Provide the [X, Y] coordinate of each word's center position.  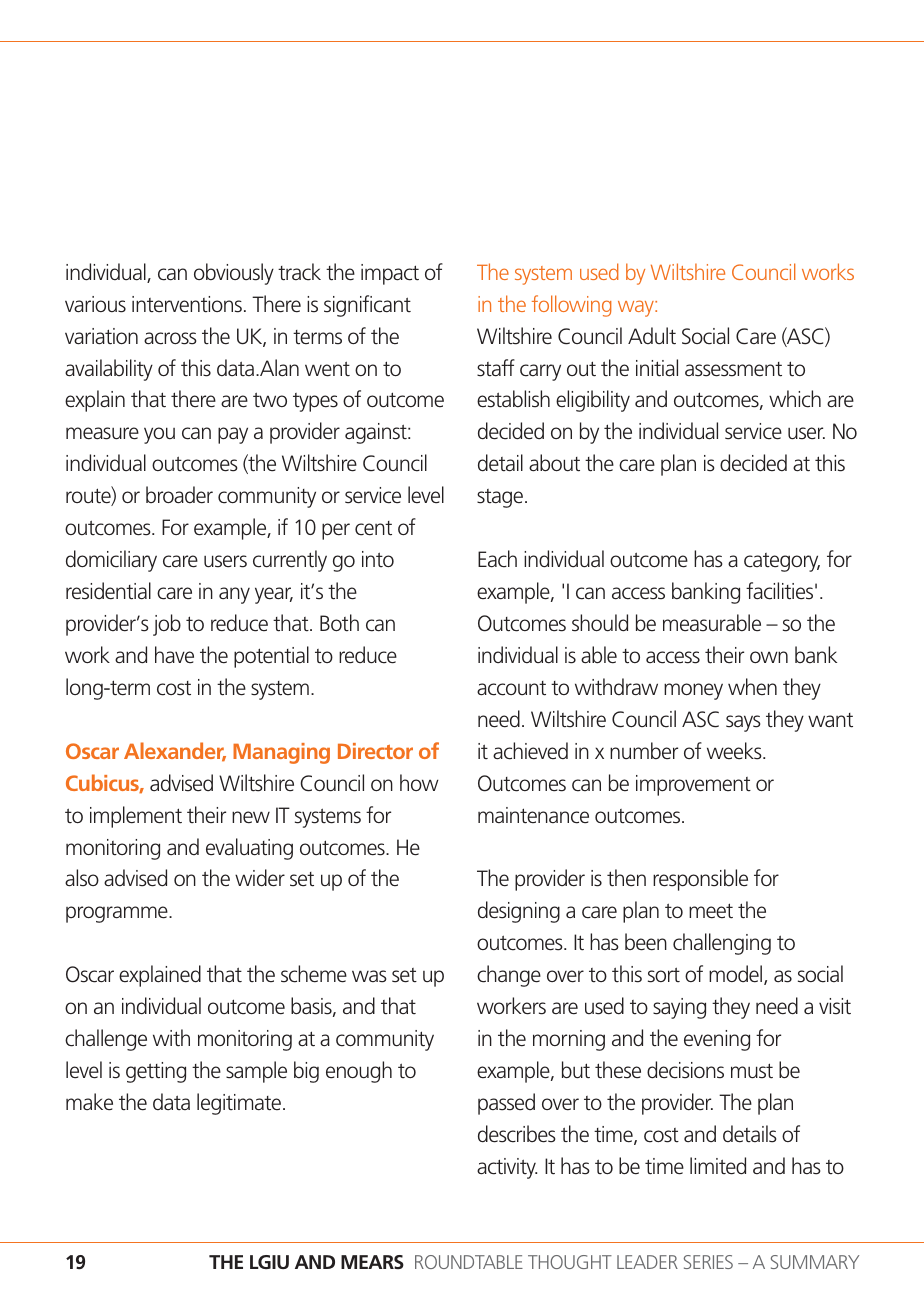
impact [390, 274]
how [419, 782]
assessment [733, 369]
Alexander [175, 752]
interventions [187, 304]
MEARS [372, 1262]
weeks [735, 751]
